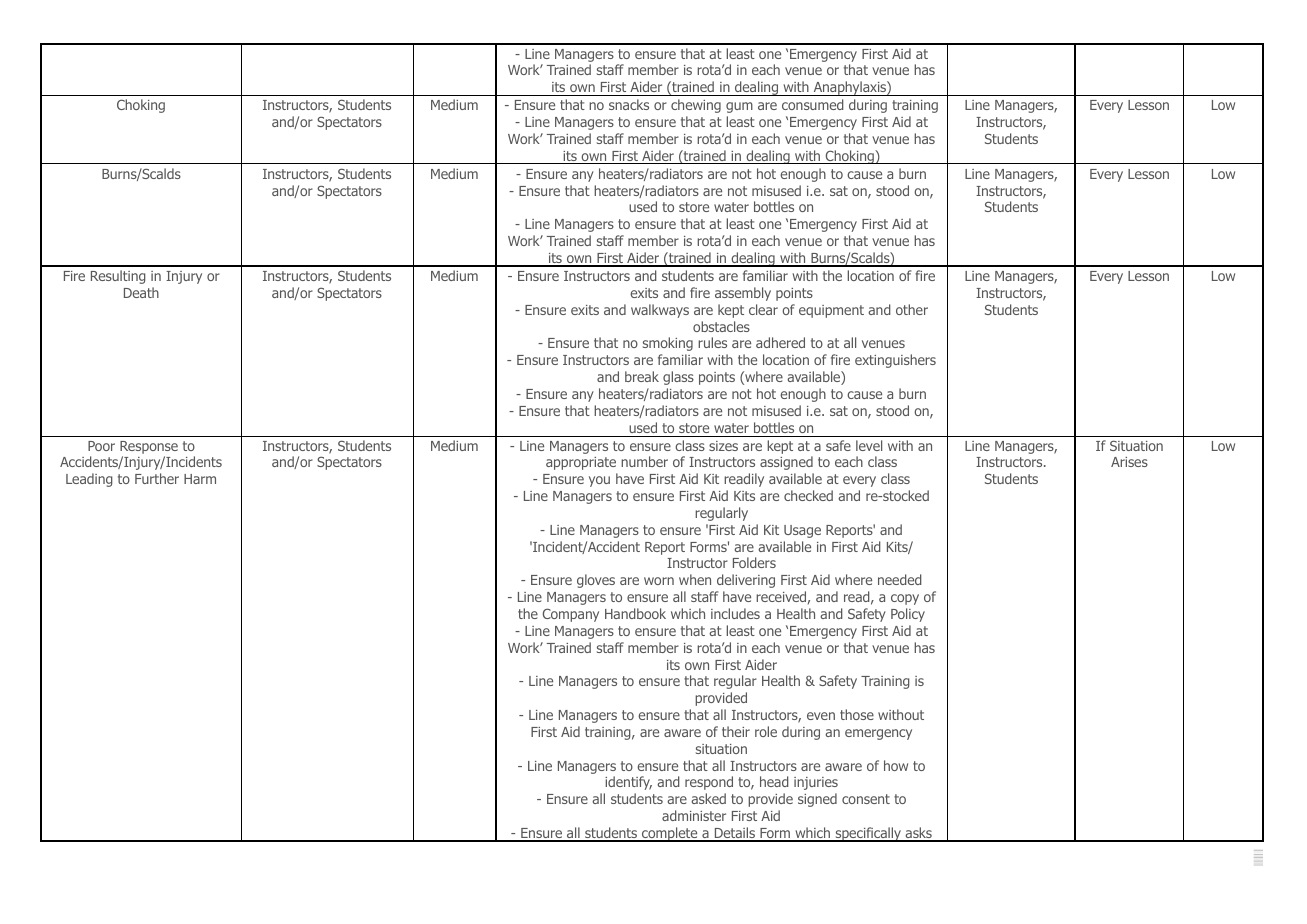 The width and height of the document is (1307, 924). I want to click on identify, so click(628, 783).
